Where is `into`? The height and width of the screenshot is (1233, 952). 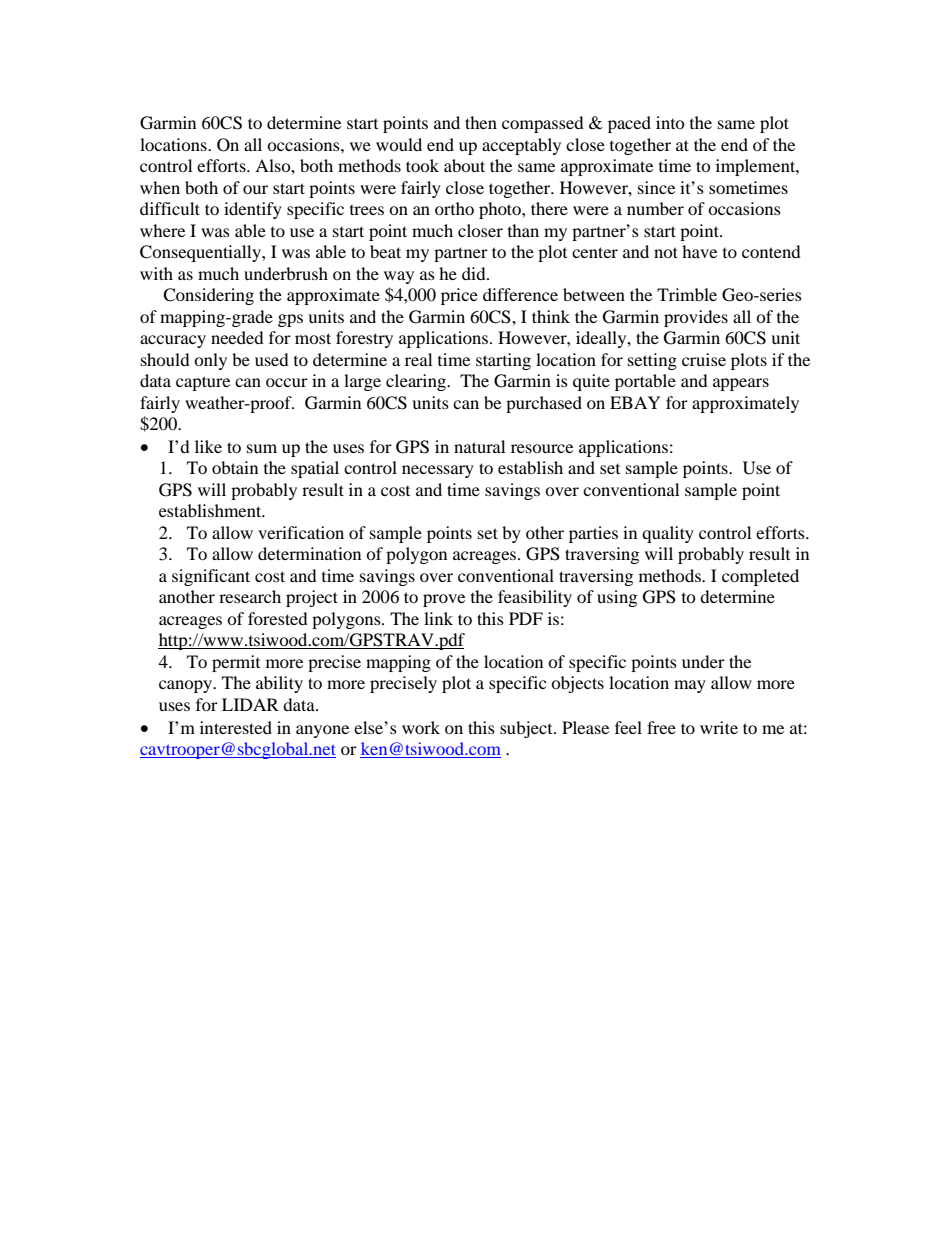 into is located at coordinates (670, 122).
